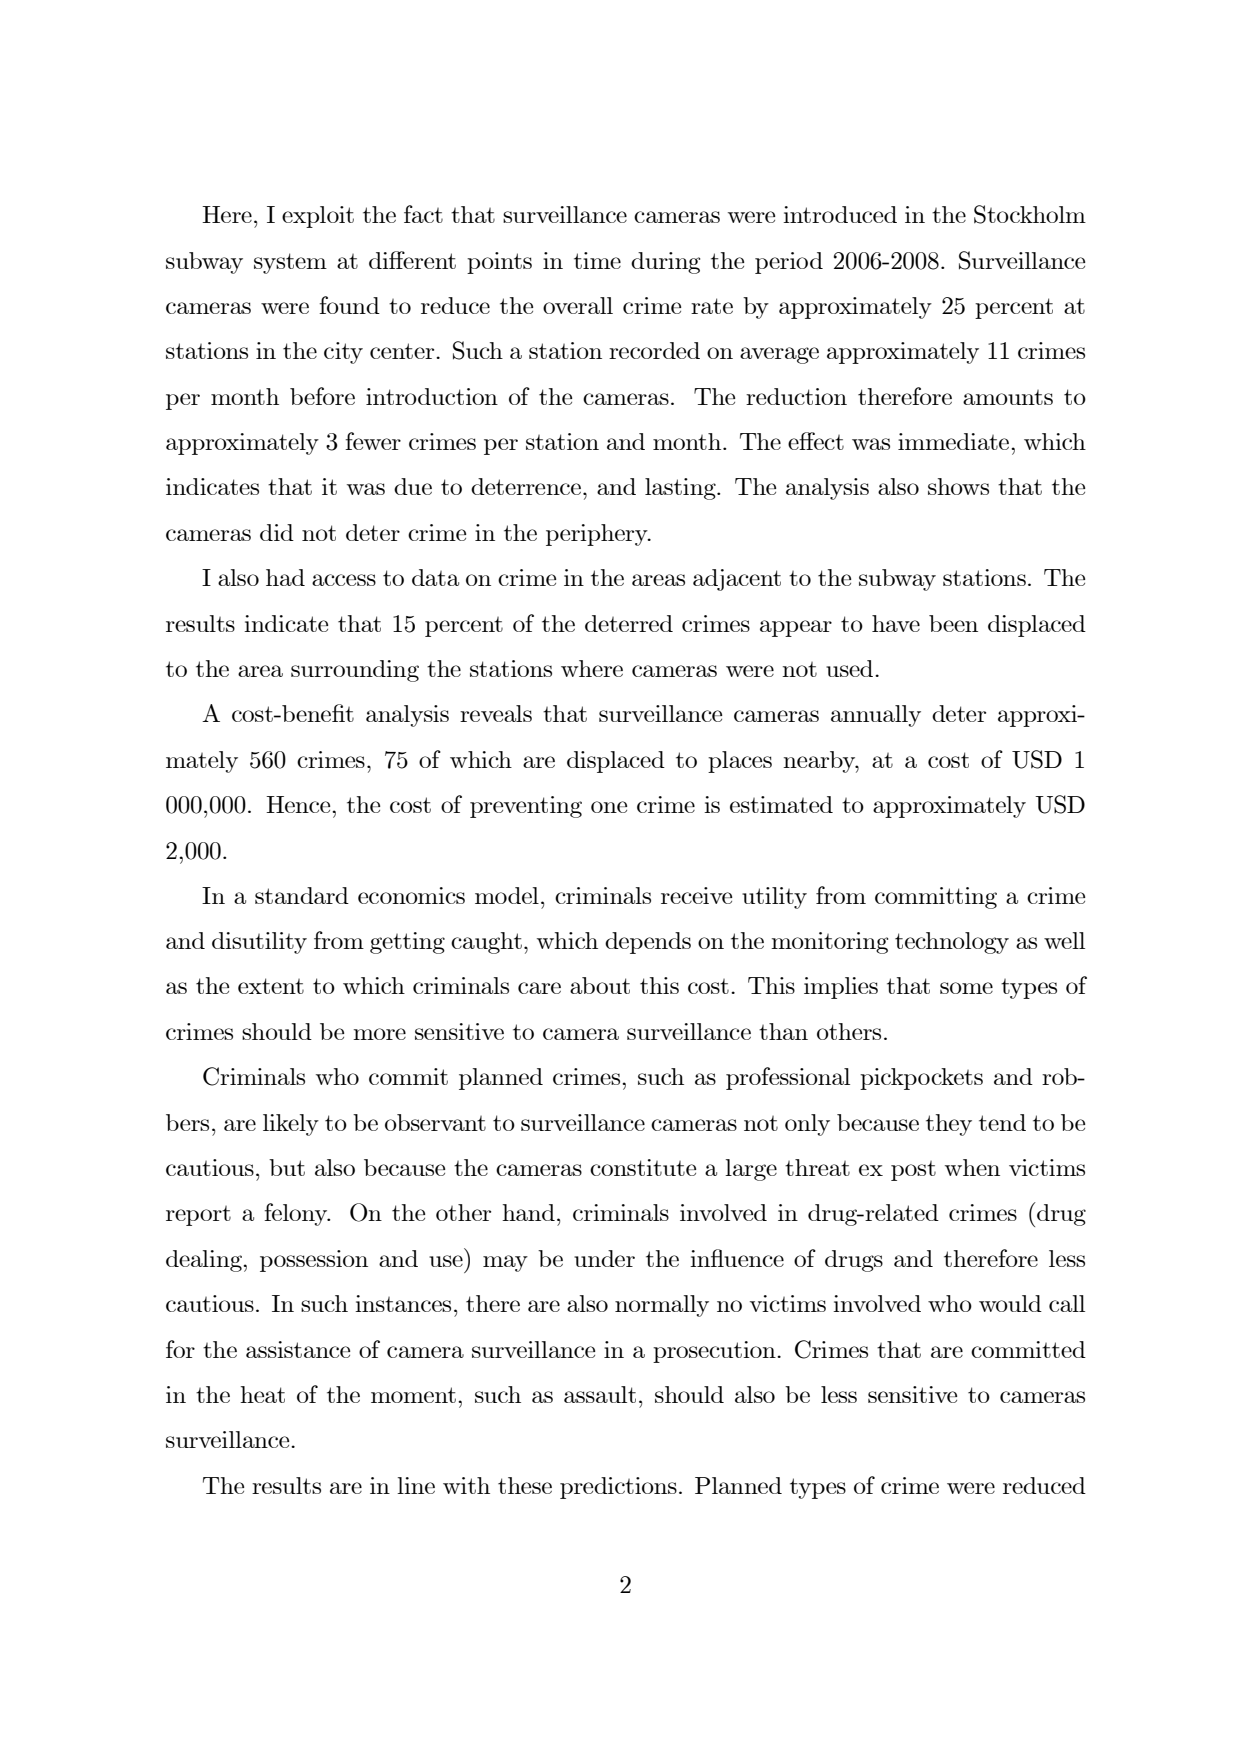  What do you see at coordinates (665, 263) in the screenshot?
I see `during` at bounding box center [665, 263].
